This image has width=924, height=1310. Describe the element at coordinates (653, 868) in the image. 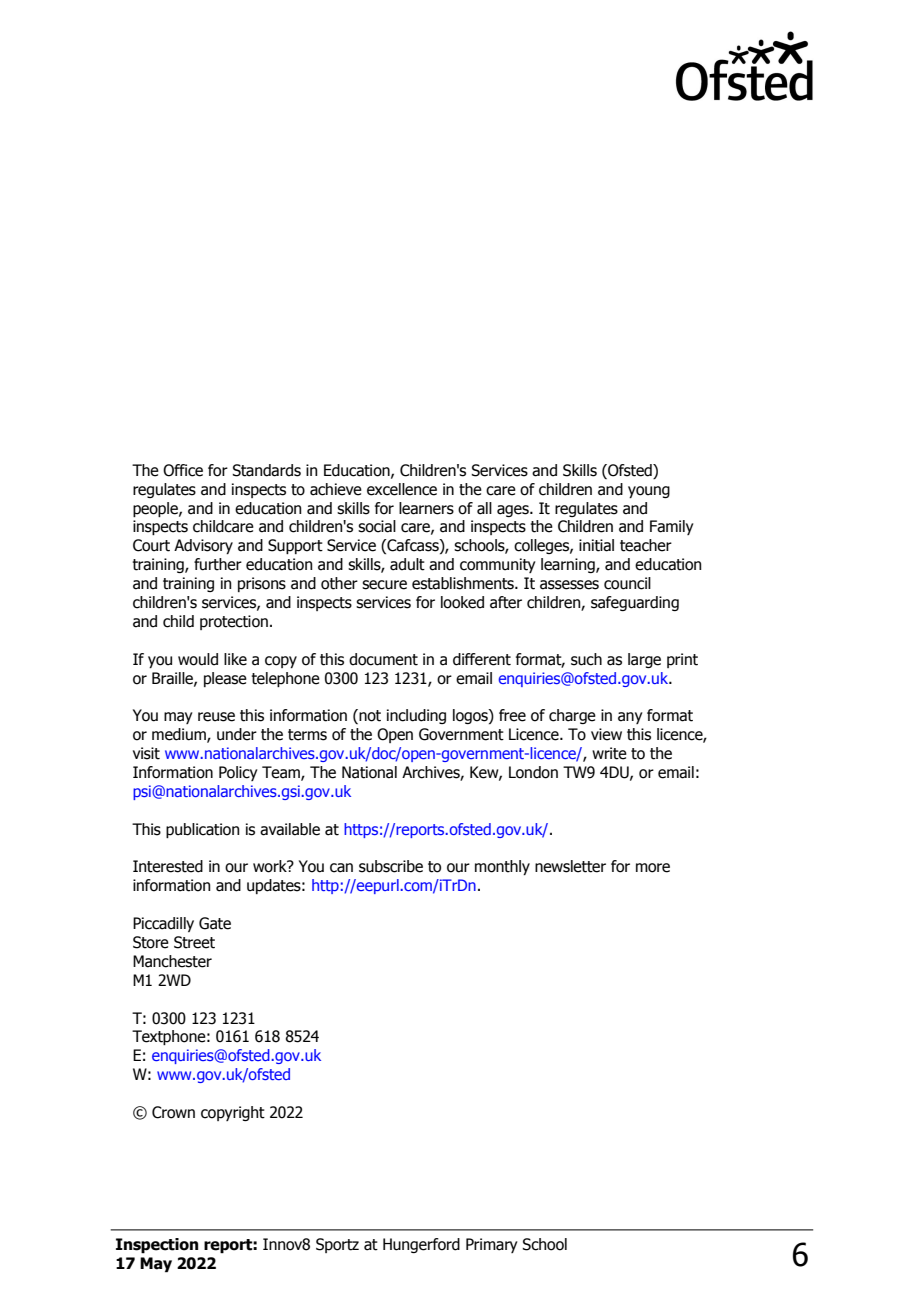

I see `more` at that location.
